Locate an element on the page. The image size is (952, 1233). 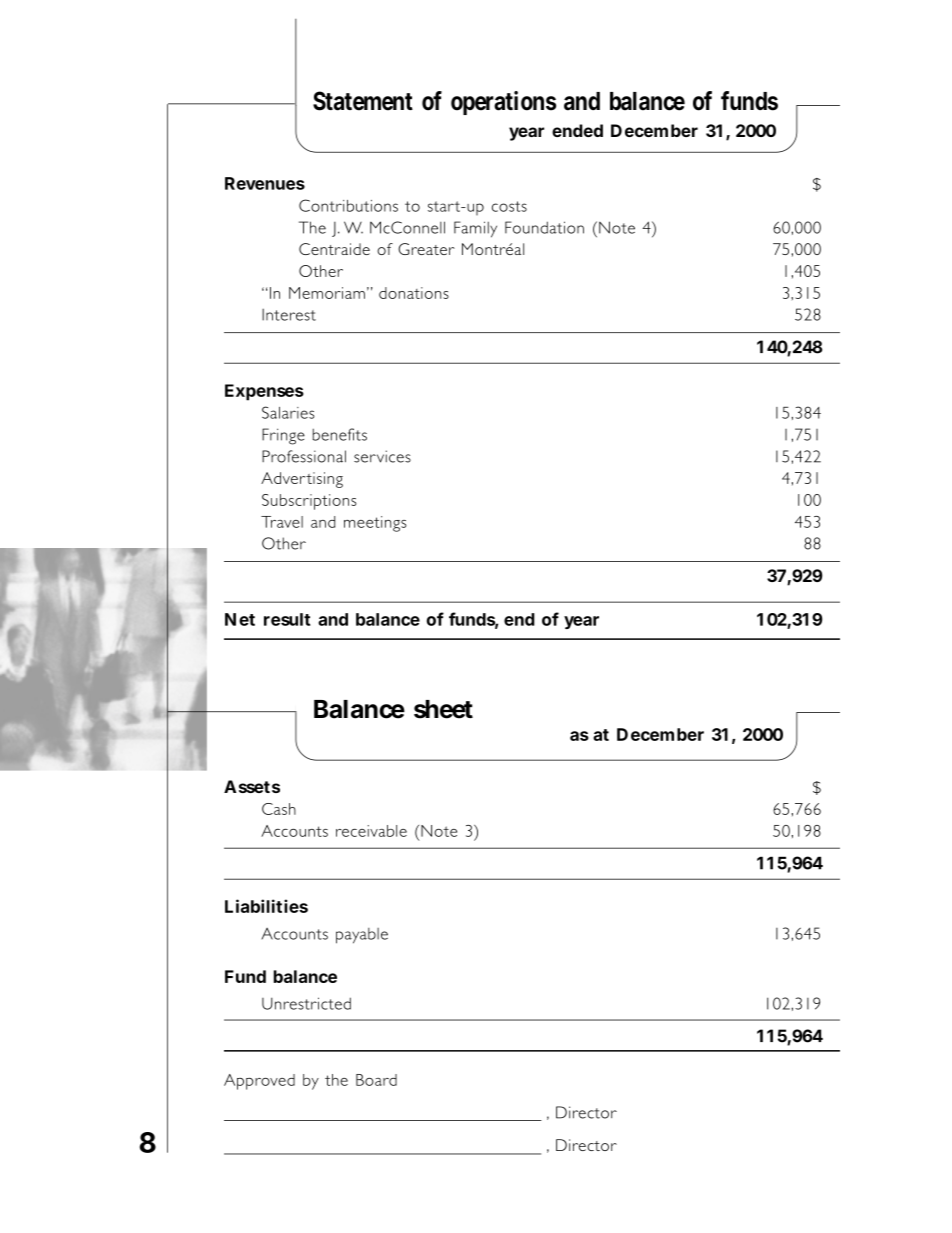
Foundation is located at coordinates (544, 227).
